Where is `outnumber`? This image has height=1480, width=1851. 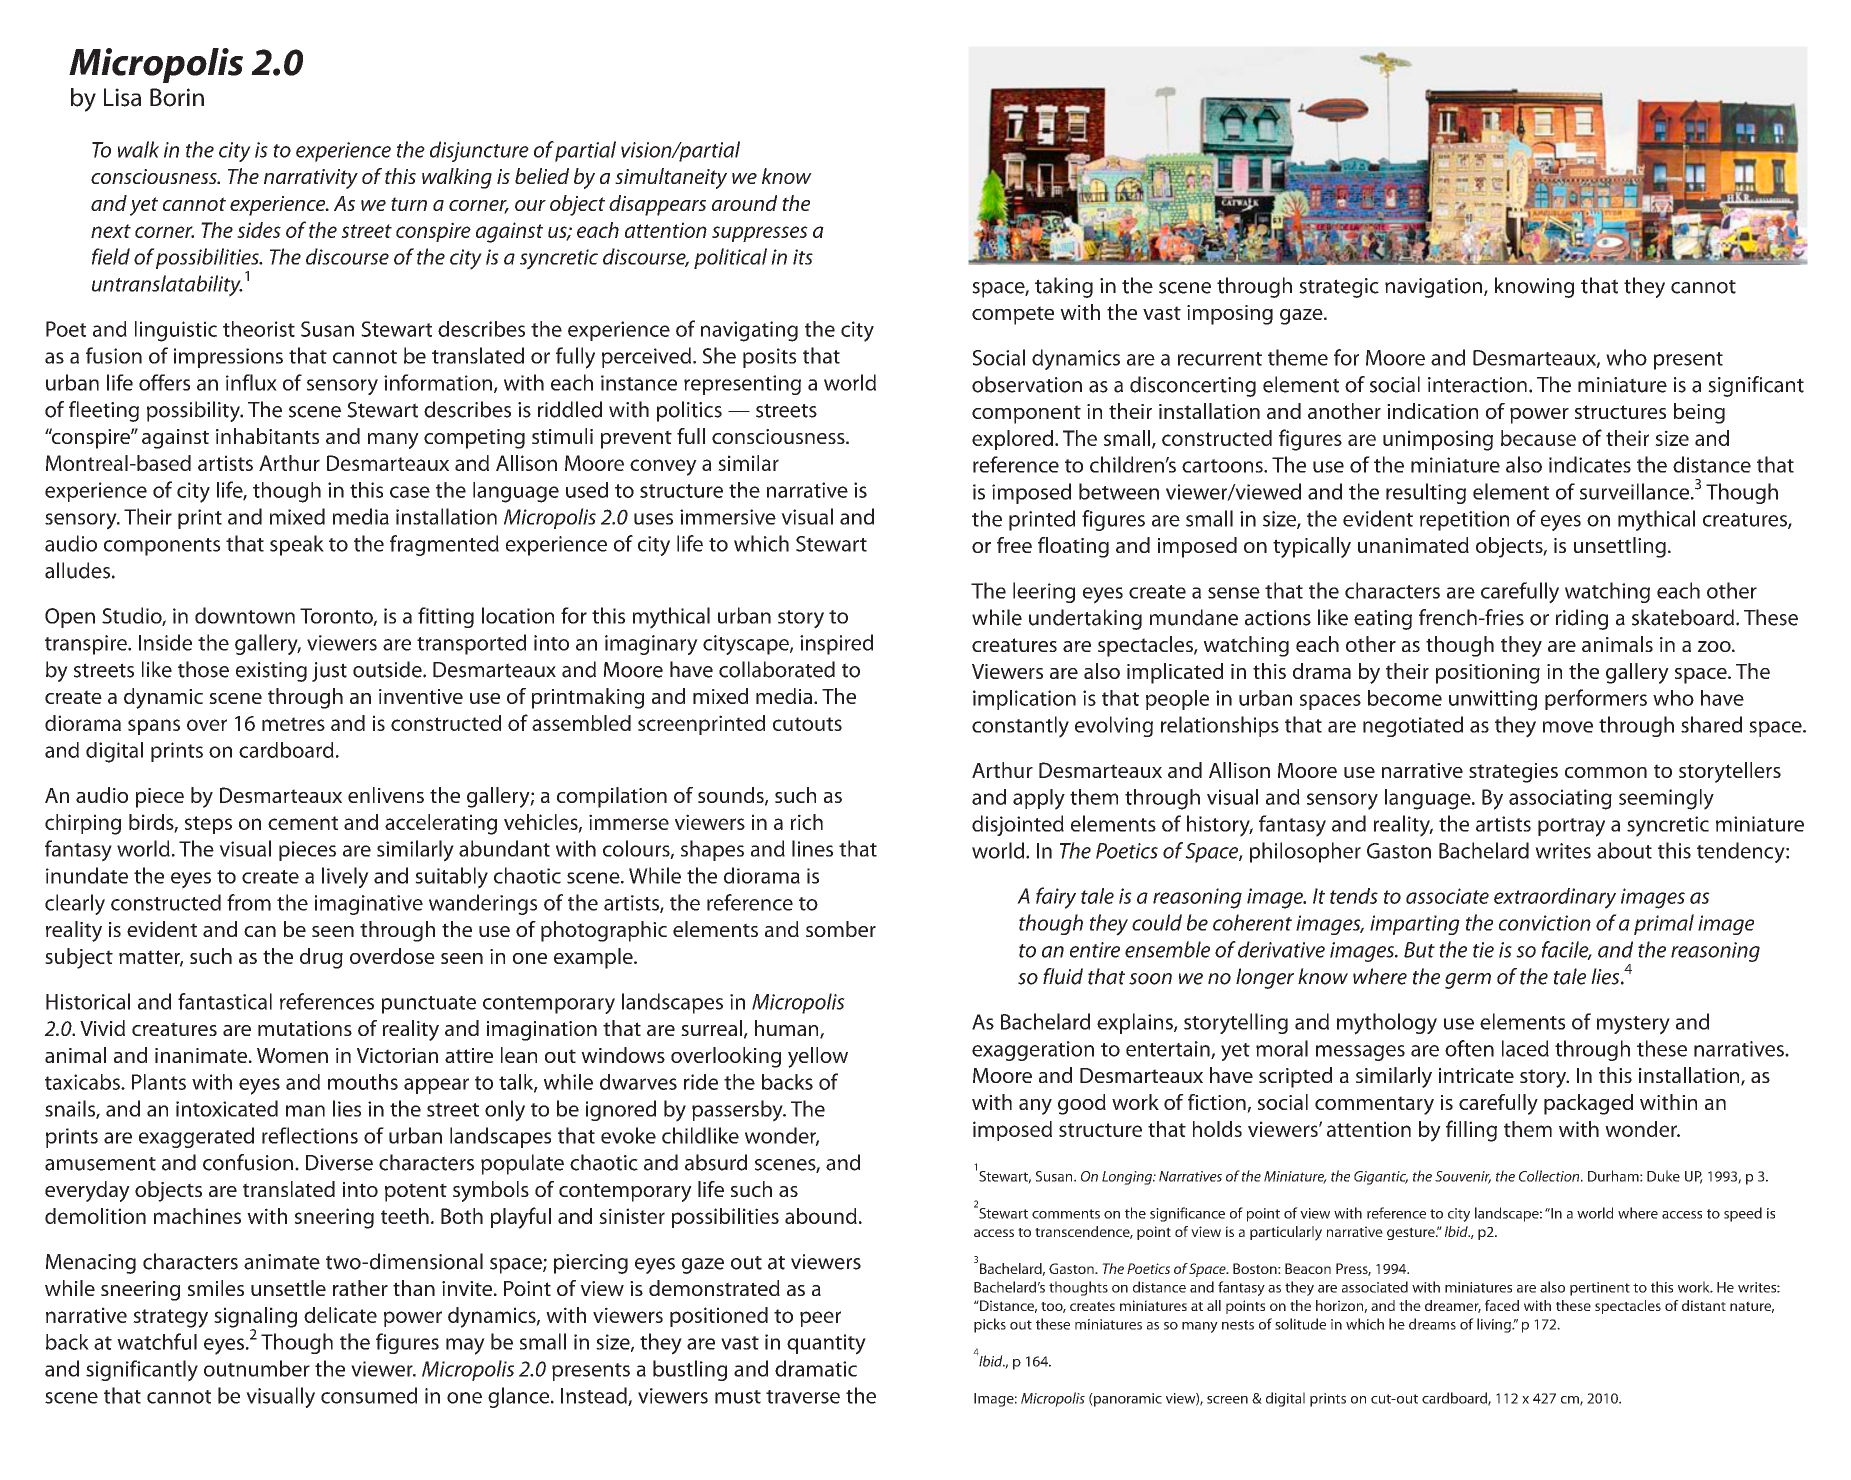 outnumber is located at coordinates (257, 1368).
